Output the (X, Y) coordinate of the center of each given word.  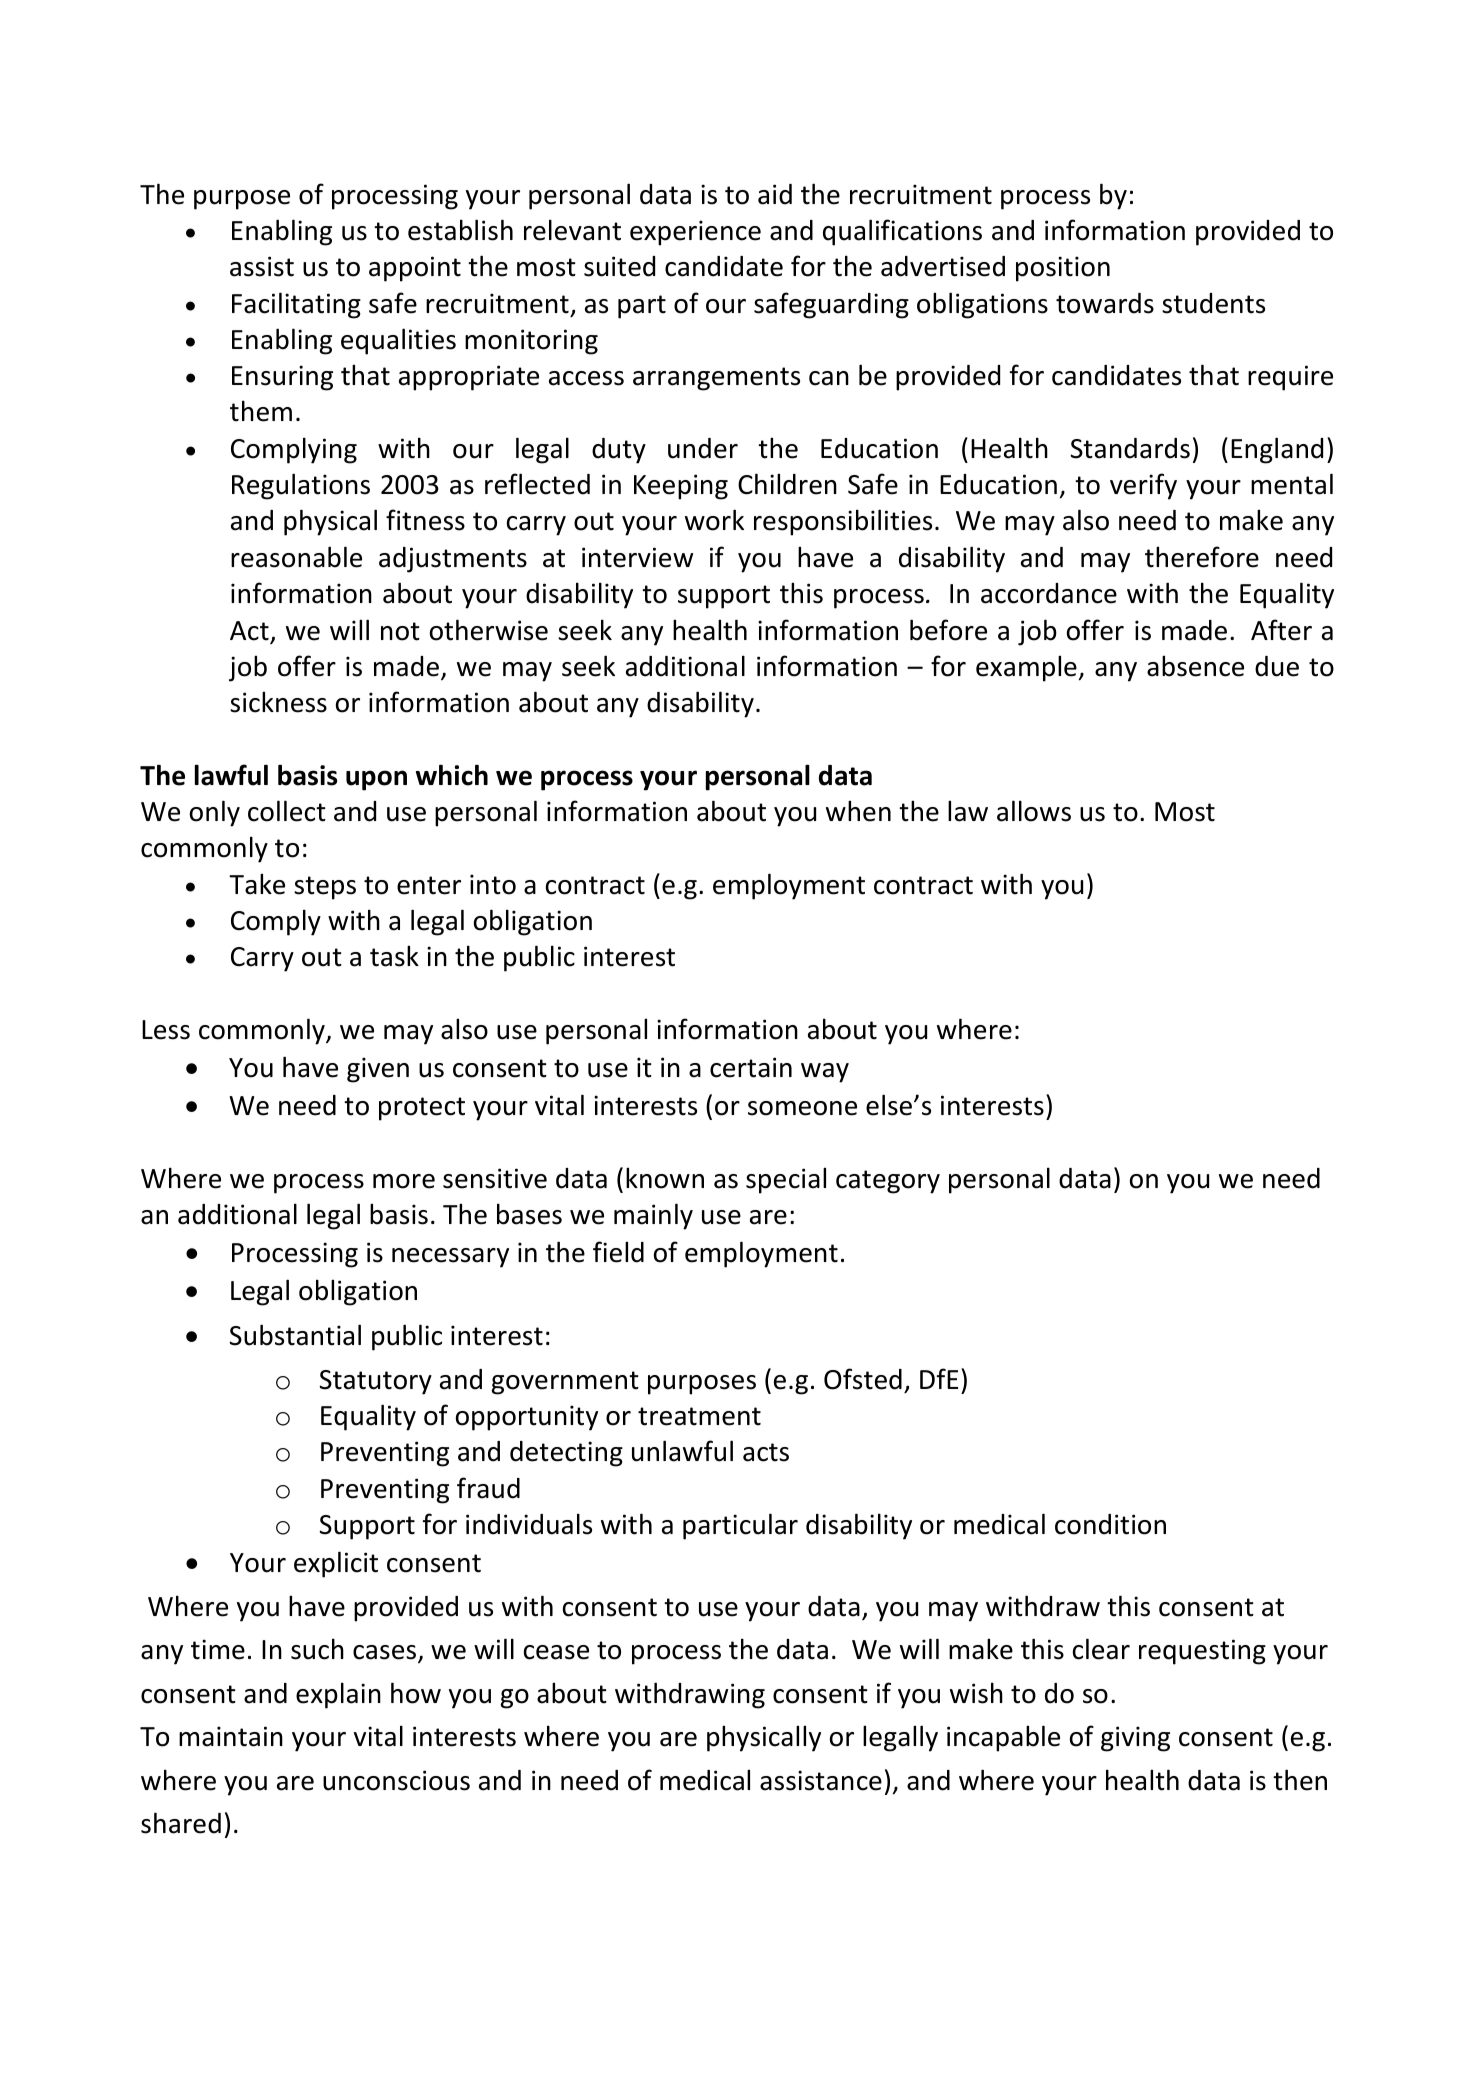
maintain (231, 1736)
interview (637, 557)
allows (1034, 811)
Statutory (375, 1382)
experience (695, 233)
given (378, 1070)
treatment (699, 1416)
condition (1110, 1524)
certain (751, 1067)
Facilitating (296, 305)
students (1213, 303)
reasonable (296, 557)
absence (1195, 666)
